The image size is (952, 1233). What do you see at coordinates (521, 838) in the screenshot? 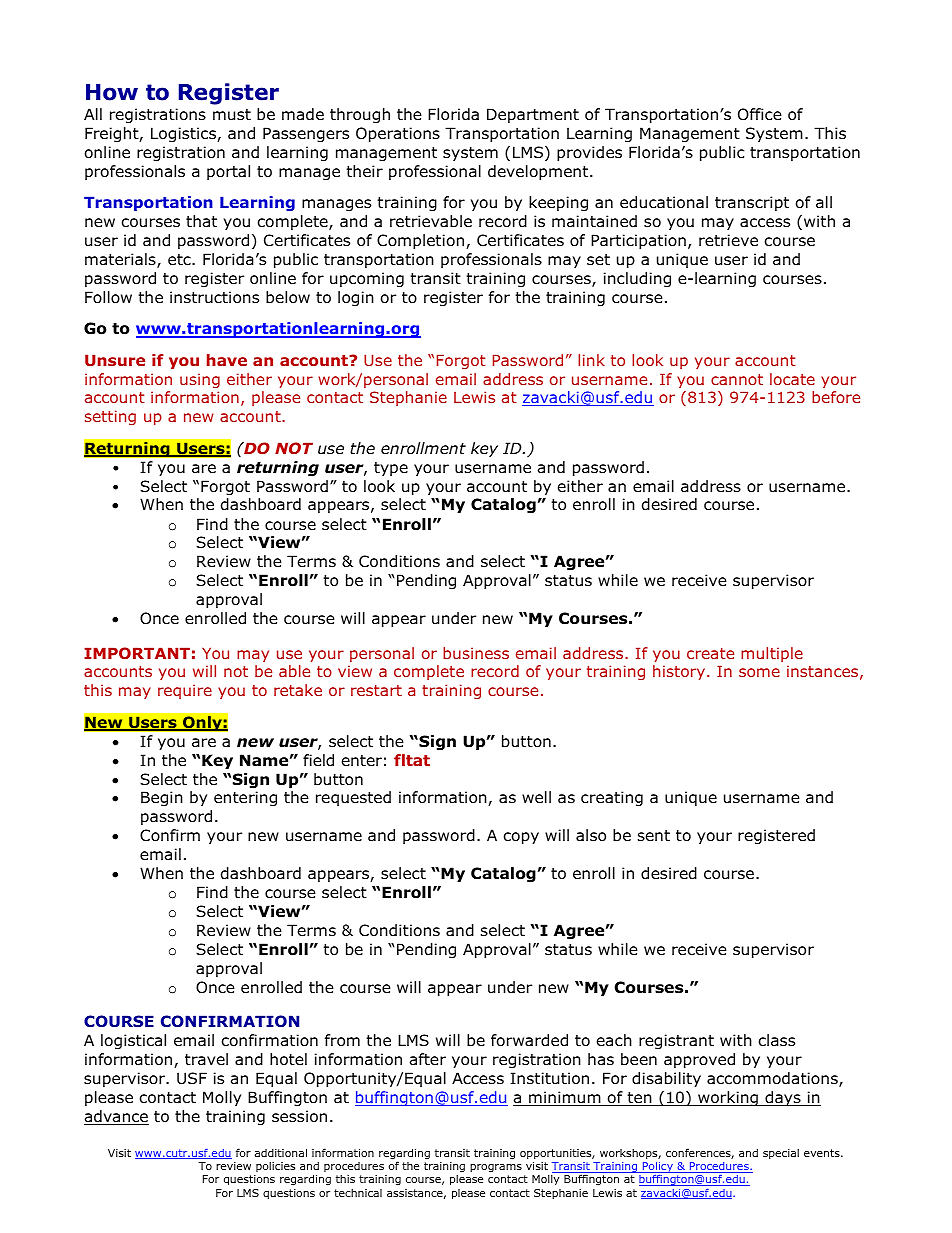
I see `copy` at bounding box center [521, 838].
